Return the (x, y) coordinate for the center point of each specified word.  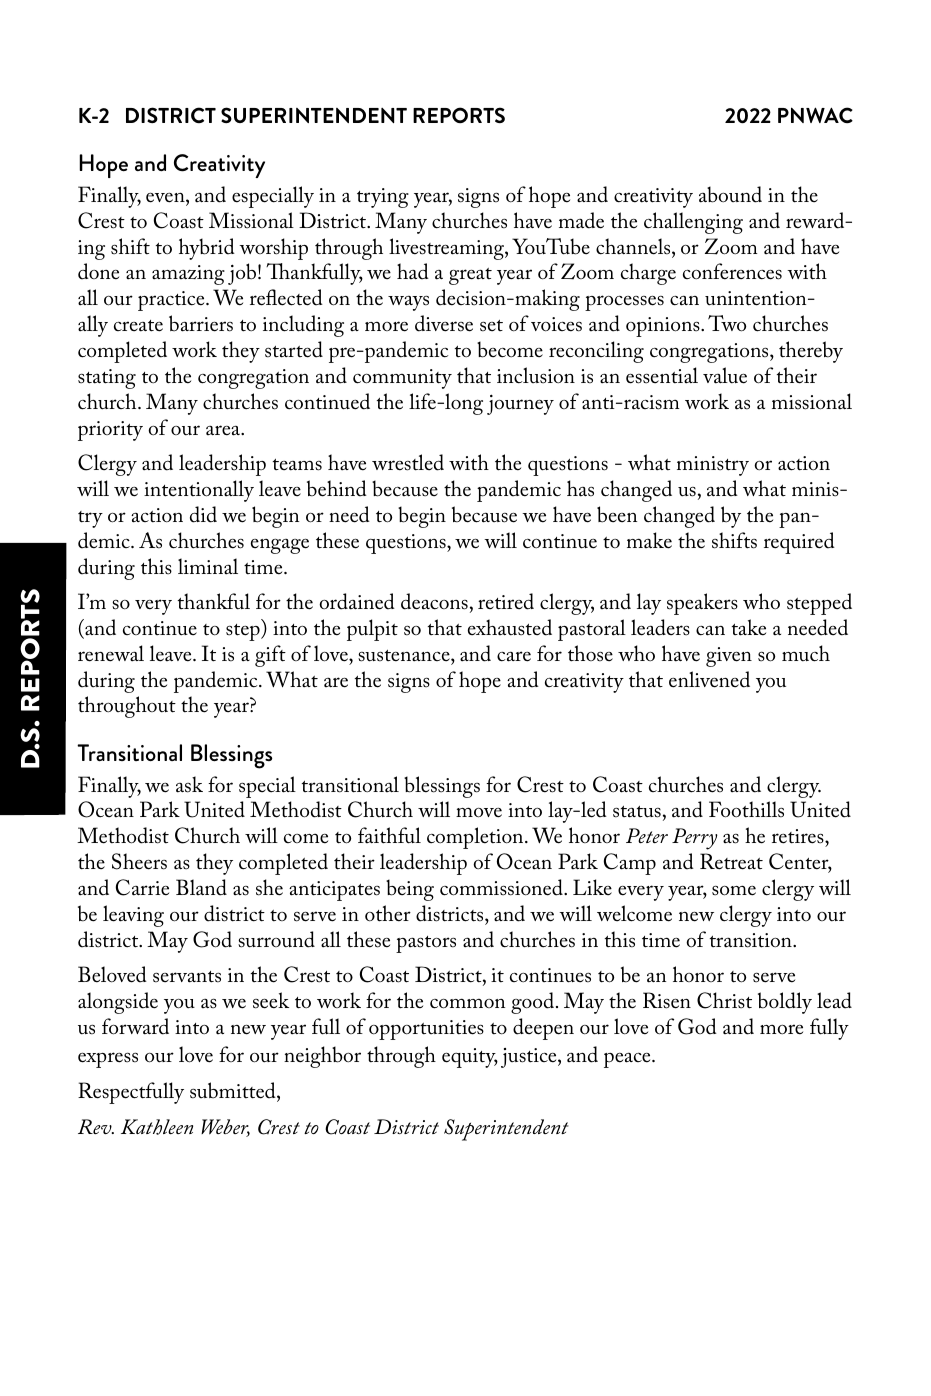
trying (383, 198)
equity (470, 1058)
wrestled (408, 462)
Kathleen (157, 1127)
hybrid (207, 249)
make (649, 540)
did (203, 514)
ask (189, 784)
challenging (693, 223)
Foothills (746, 809)
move (479, 812)
